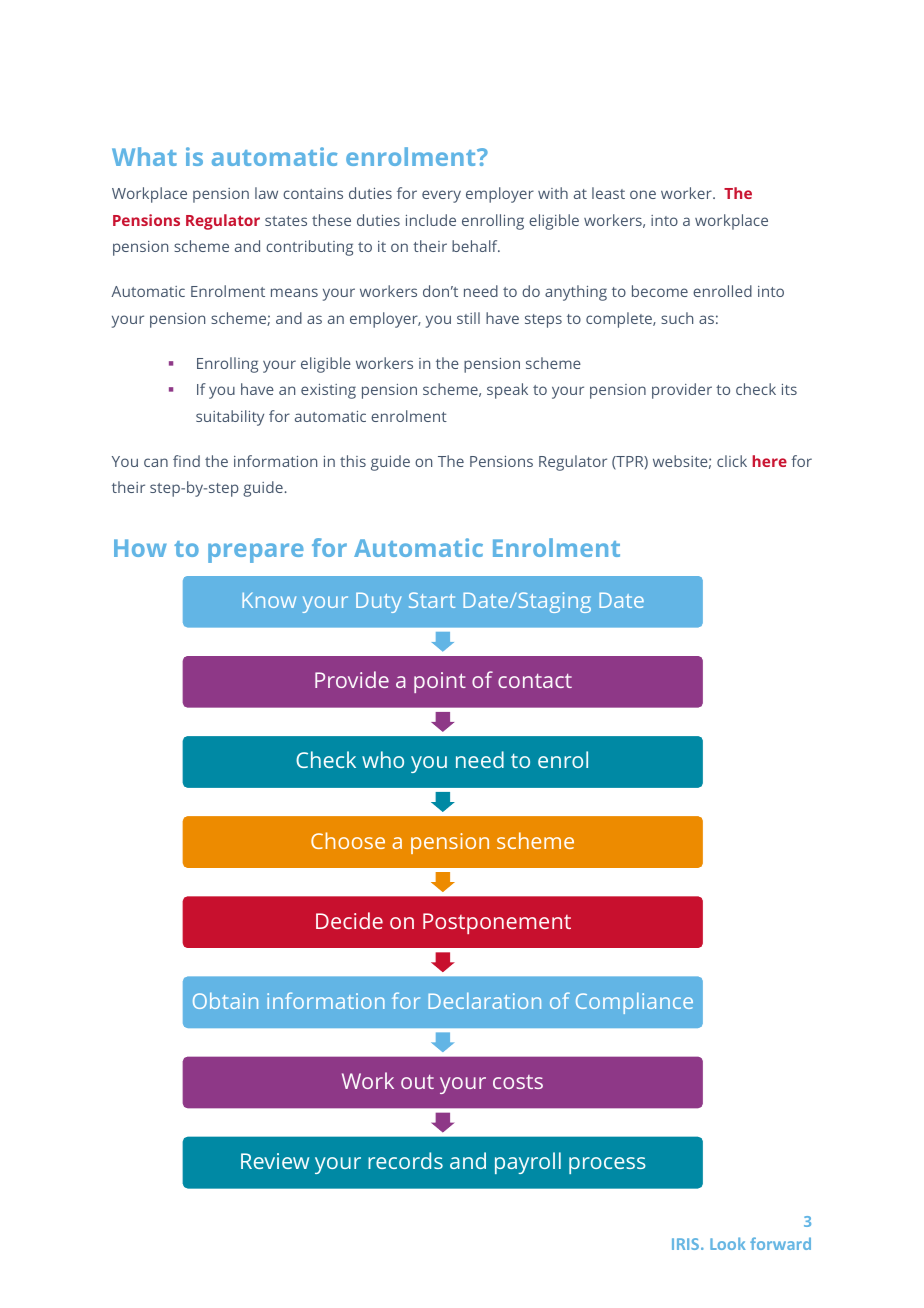 The width and height of the screenshot is (924, 1308). What do you see at coordinates (608, 193) in the screenshot?
I see `least` at bounding box center [608, 193].
